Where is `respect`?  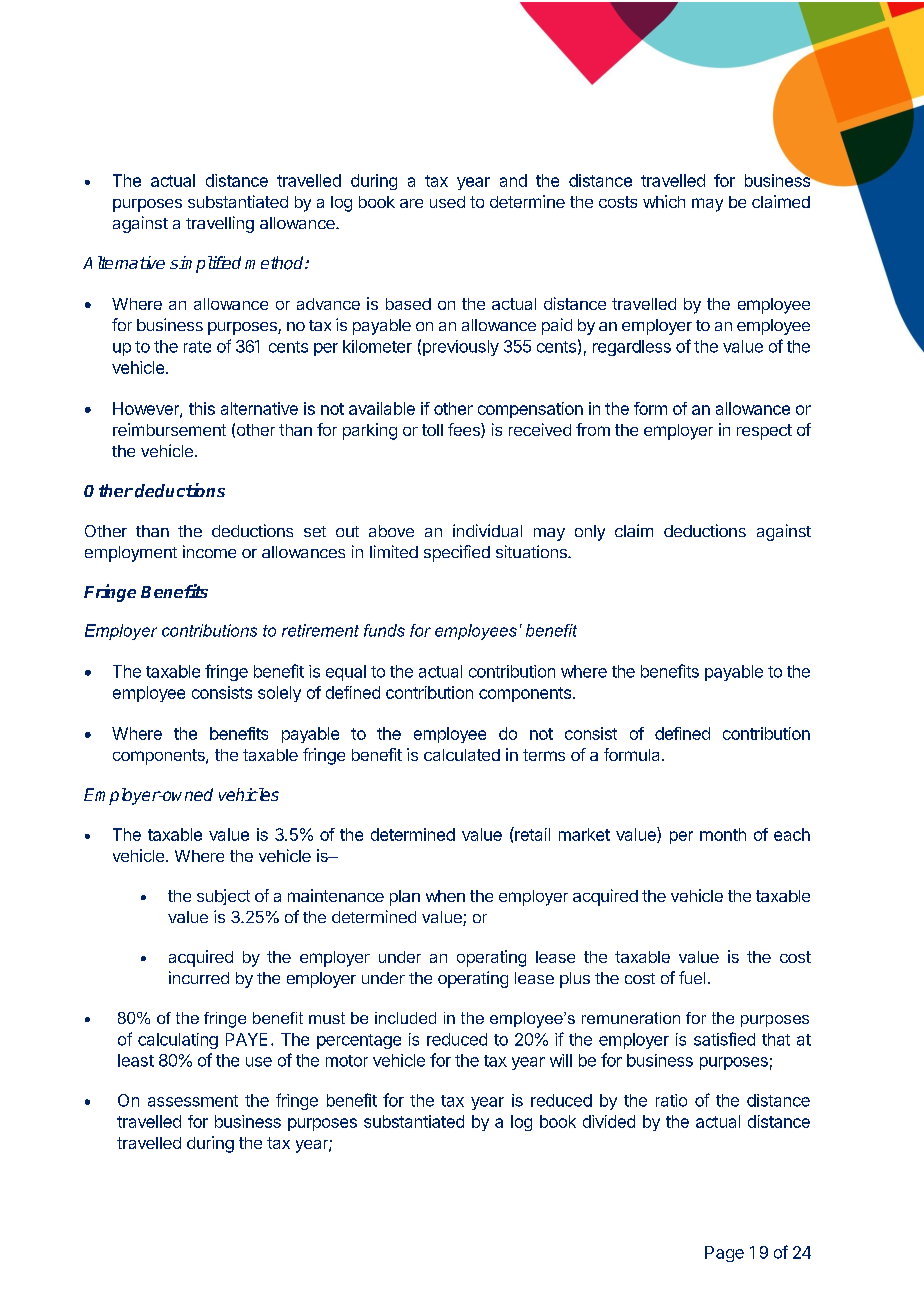
respect is located at coordinates (764, 432).
